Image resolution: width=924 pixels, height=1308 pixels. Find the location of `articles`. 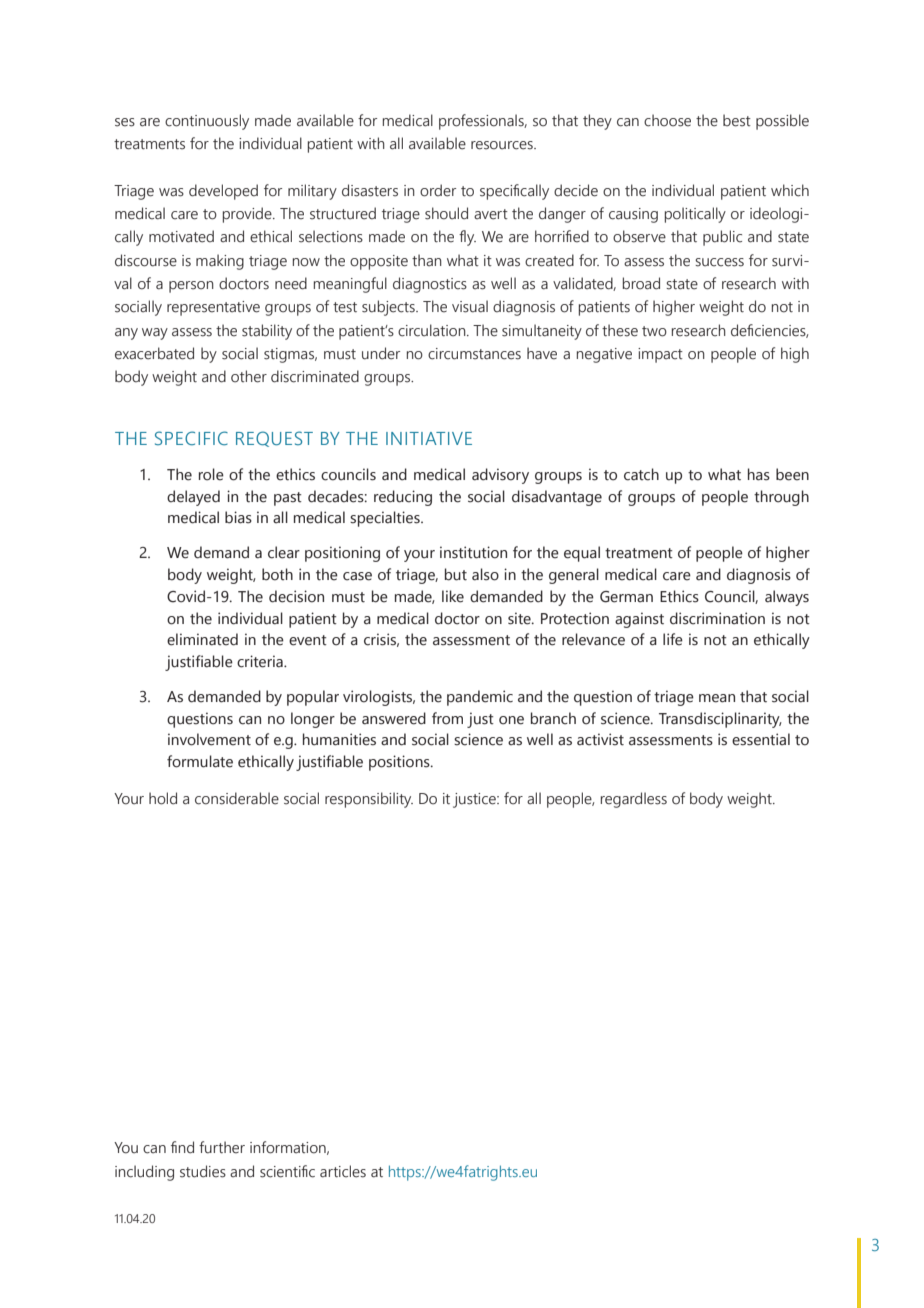

articles is located at coordinates (343, 1171).
